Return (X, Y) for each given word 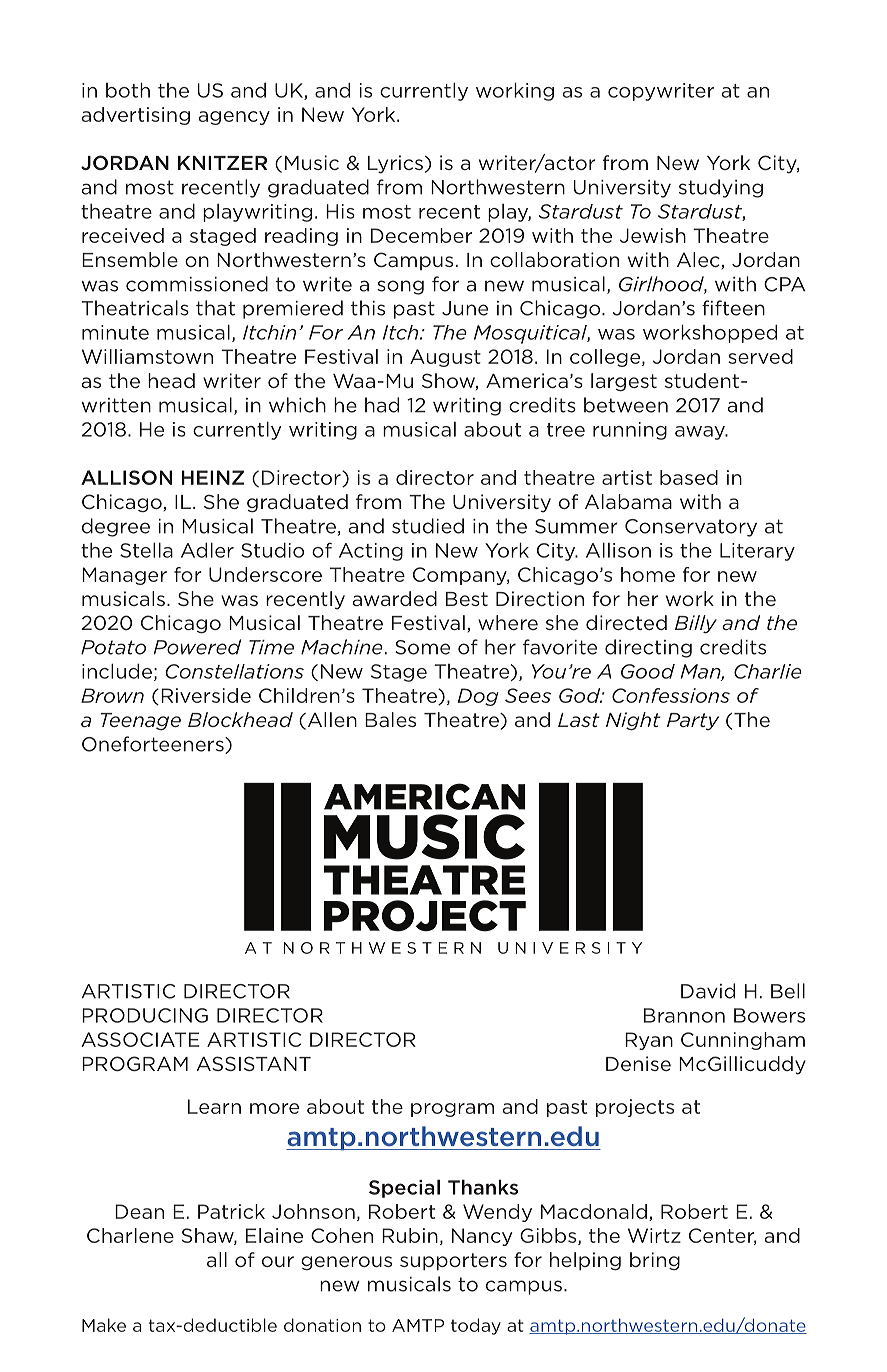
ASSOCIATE (140, 1039)
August (445, 358)
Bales (390, 719)
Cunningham (743, 1041)
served (760, 356)
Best (467, 599)
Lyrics (395, 164)
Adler (207, 550)
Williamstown (147, 356)
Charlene (130, 1235)
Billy (696, 624)
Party (693, 721)
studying (721, 188)
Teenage (141, 721)
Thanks (483, 1187)
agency (234, 118)
